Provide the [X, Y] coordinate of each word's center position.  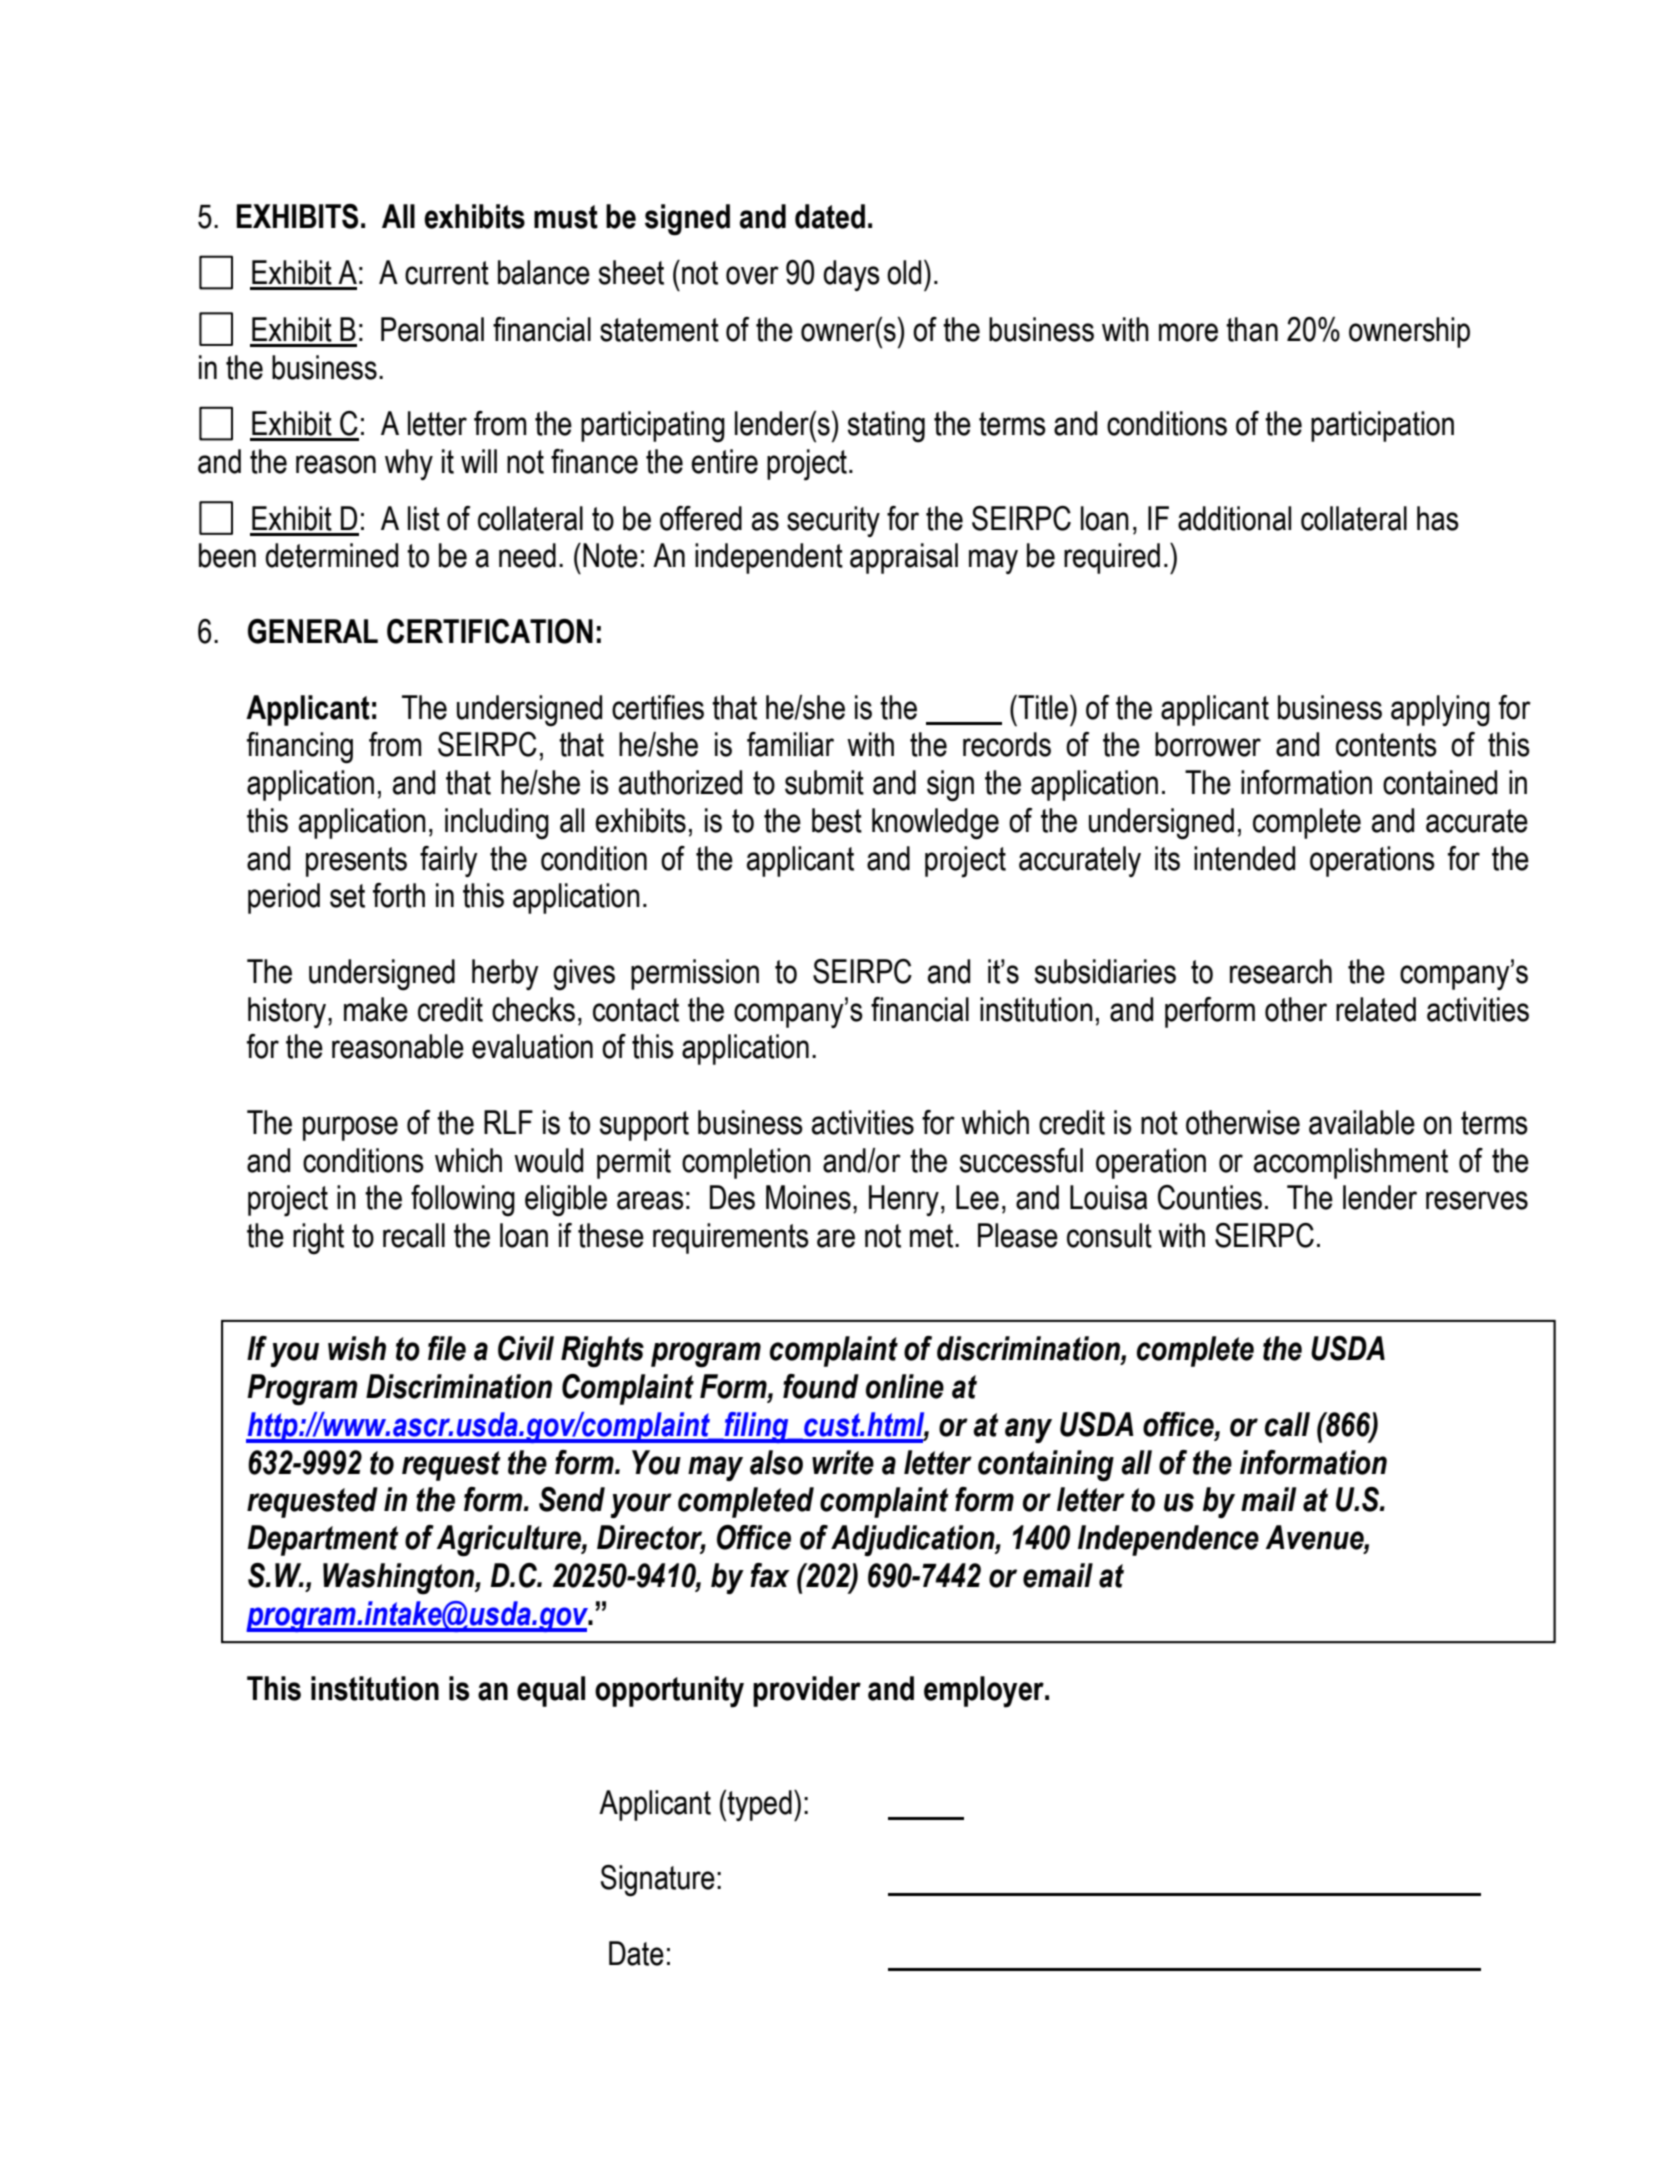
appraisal [904, 558]
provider [807, 1691]
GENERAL [313, 631]
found [821, 1386]
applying [1440, 711]
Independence [1168, 1540]
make [376, 1009]
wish [357, 1348]
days [851, 275]
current [447, 273]
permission [695, 974]
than [1252, 329]
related [1376, 1009]
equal [551, 1691]
